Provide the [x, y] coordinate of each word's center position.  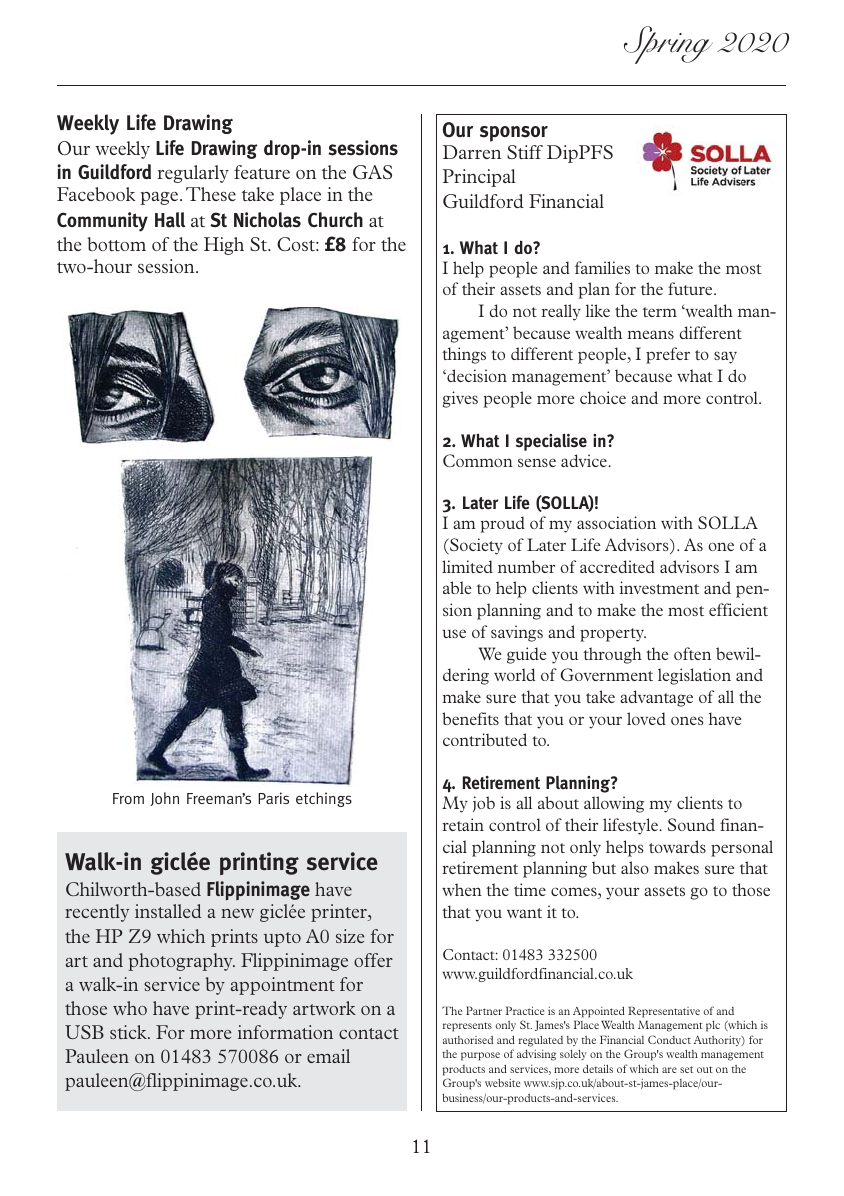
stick [129, 1032]
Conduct [669, 1039]
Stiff [525, 152]
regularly [193, 174]
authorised [468, 1040]
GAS [372, 172]
